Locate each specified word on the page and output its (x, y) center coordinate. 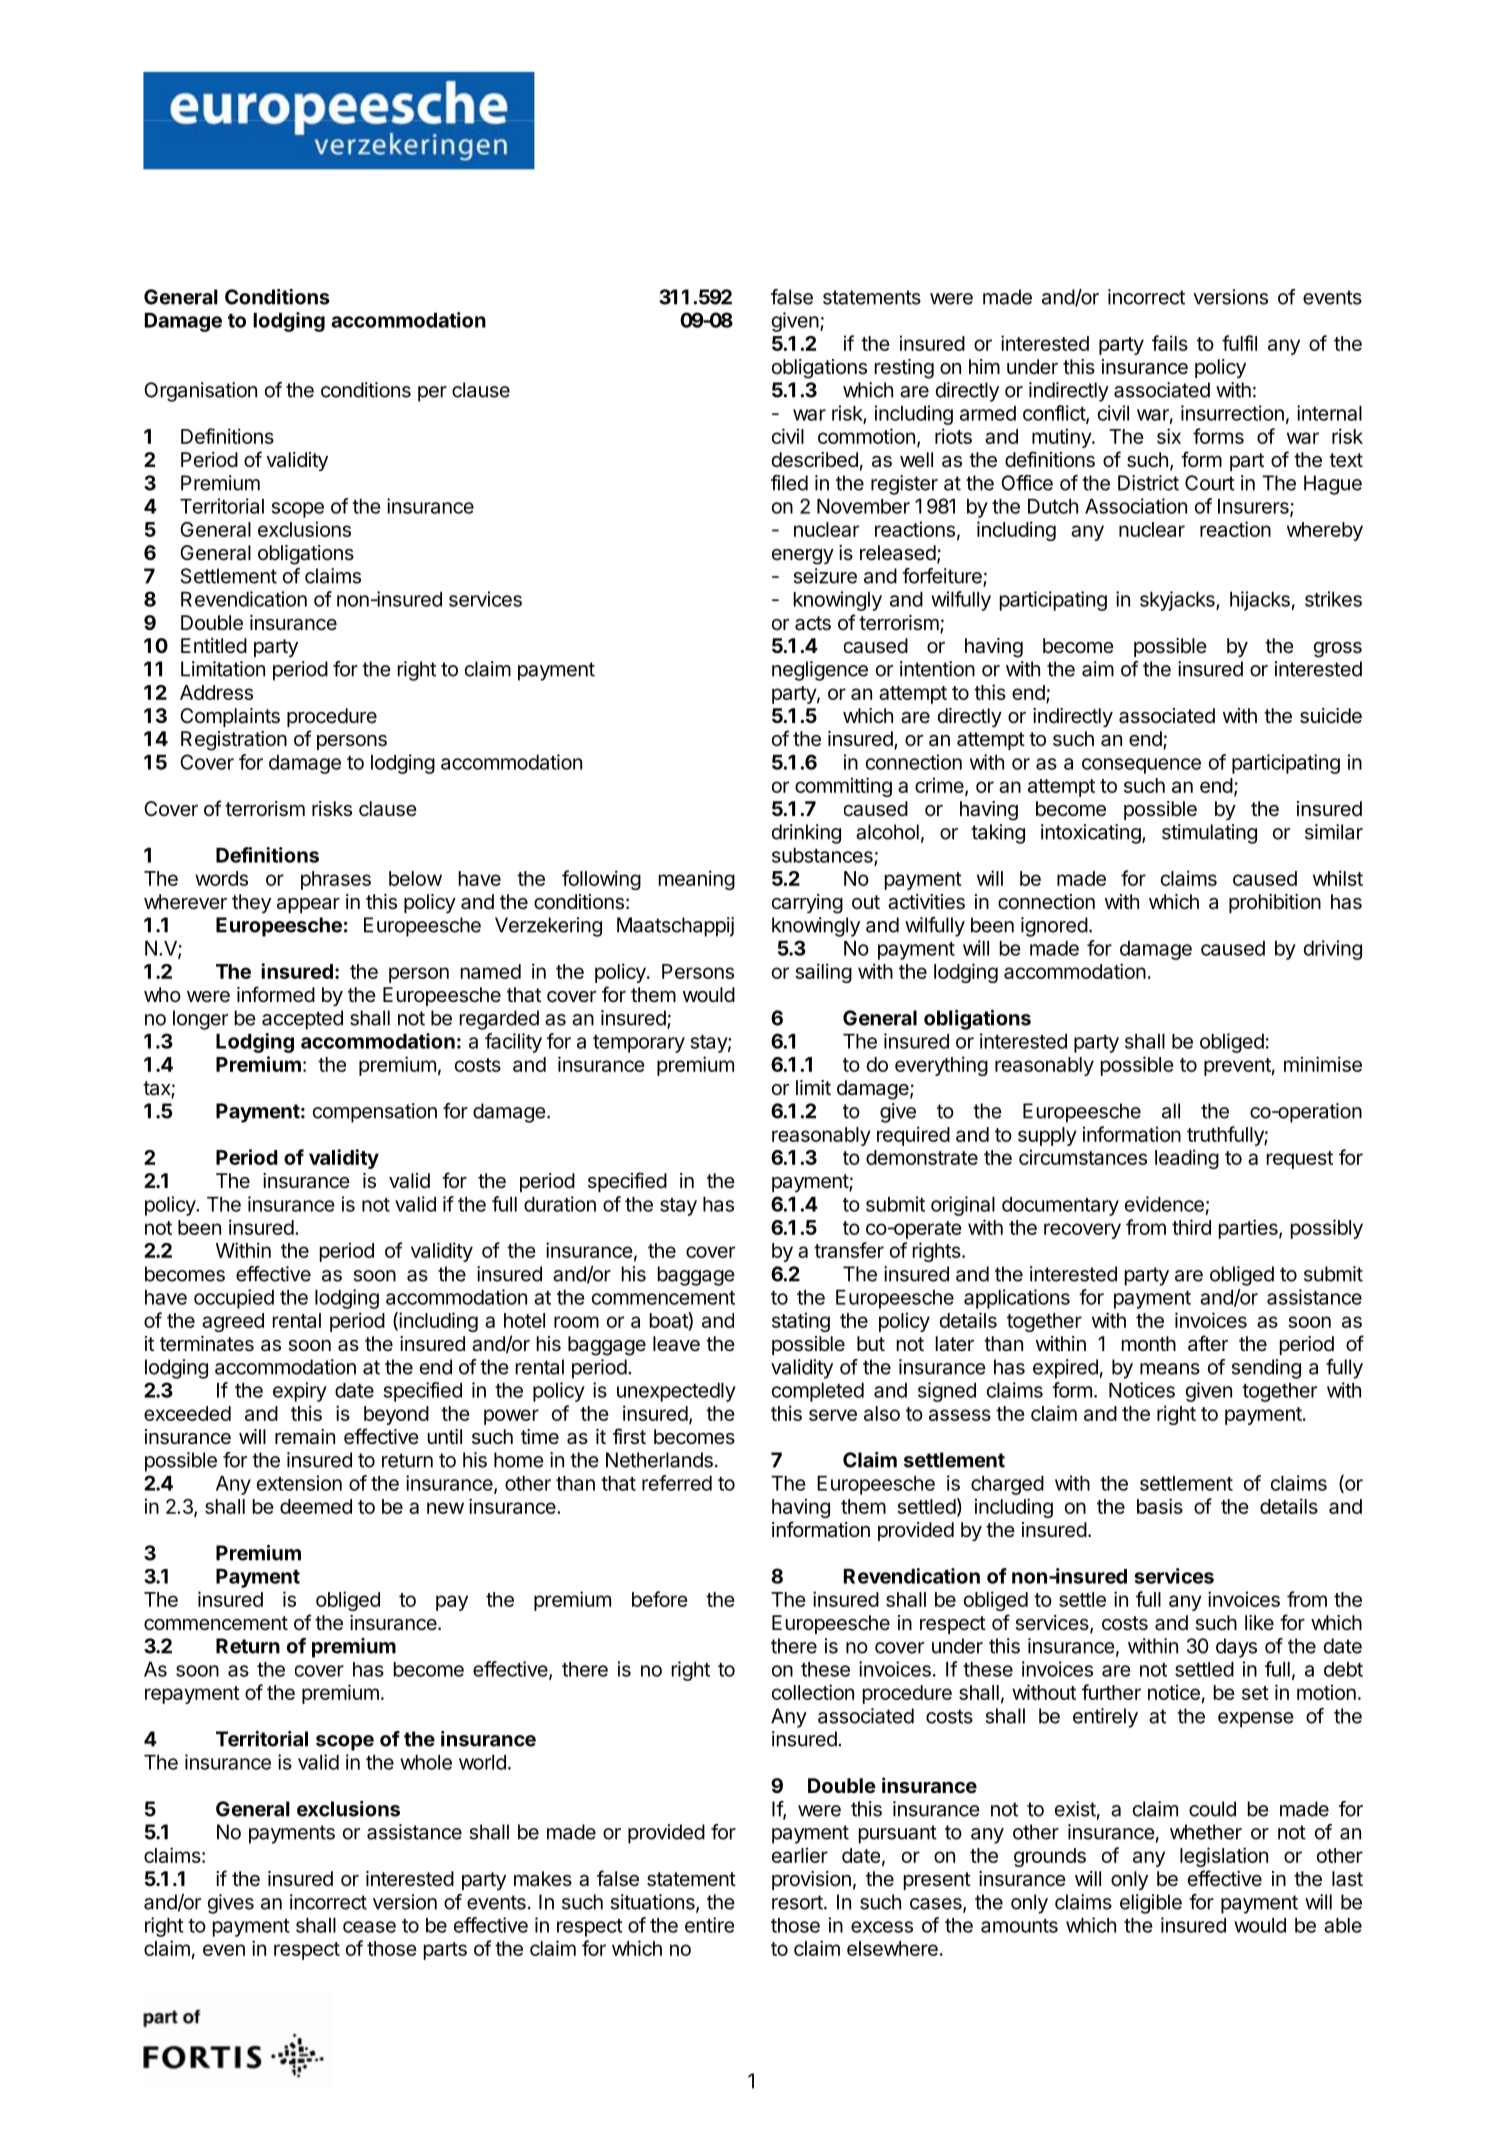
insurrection (1232, 413)
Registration (234, 741)
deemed (316, 1506)
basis (1160, 1506)
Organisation (200, 392)
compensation (375, 1113)
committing (843, 787)
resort (797, 1902)
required (913, 1136)
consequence (1141, 766)
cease (369, 1927)
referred (677, 1483)
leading (1187, 1159)
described (815, 460)
